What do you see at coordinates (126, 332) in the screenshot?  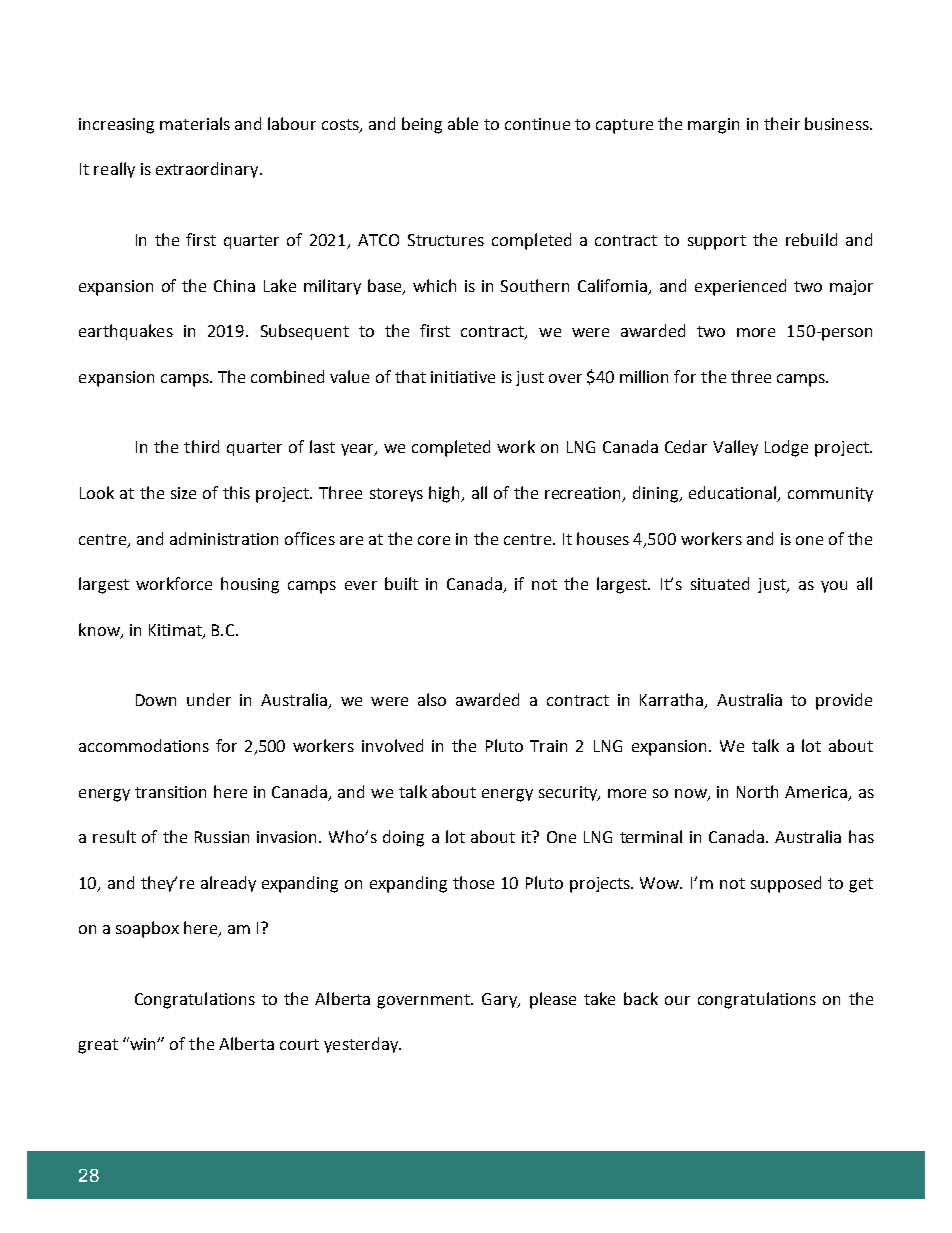 I see `earthquakes` at bounding box center [126, 332].
